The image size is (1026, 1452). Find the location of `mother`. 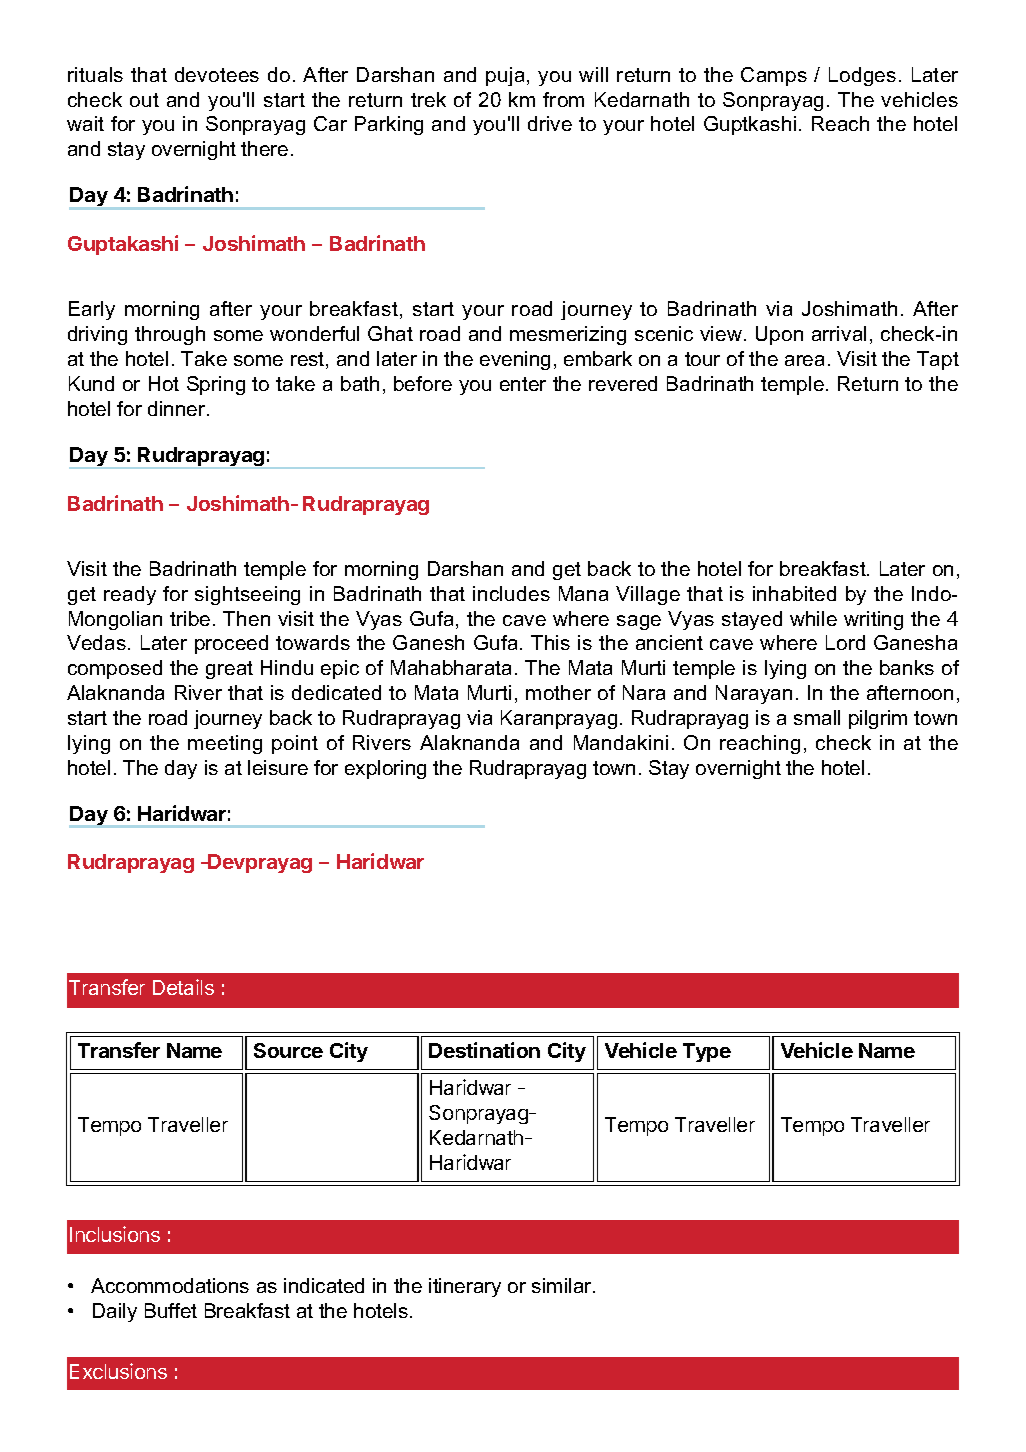

mother is located at coordinates (558, 692).
